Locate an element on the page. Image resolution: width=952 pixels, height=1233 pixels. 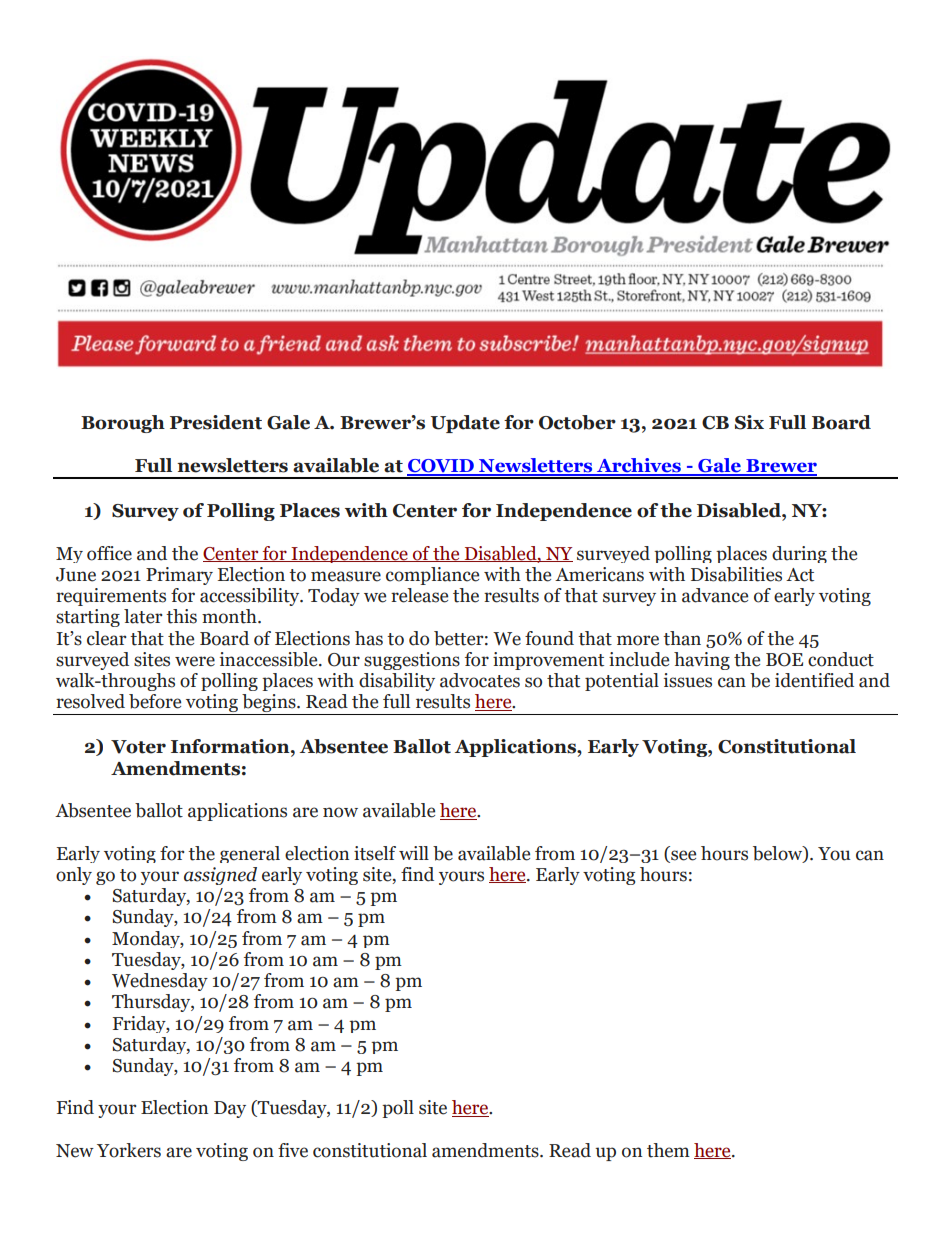
them is located at coordinates (668, 1150).
